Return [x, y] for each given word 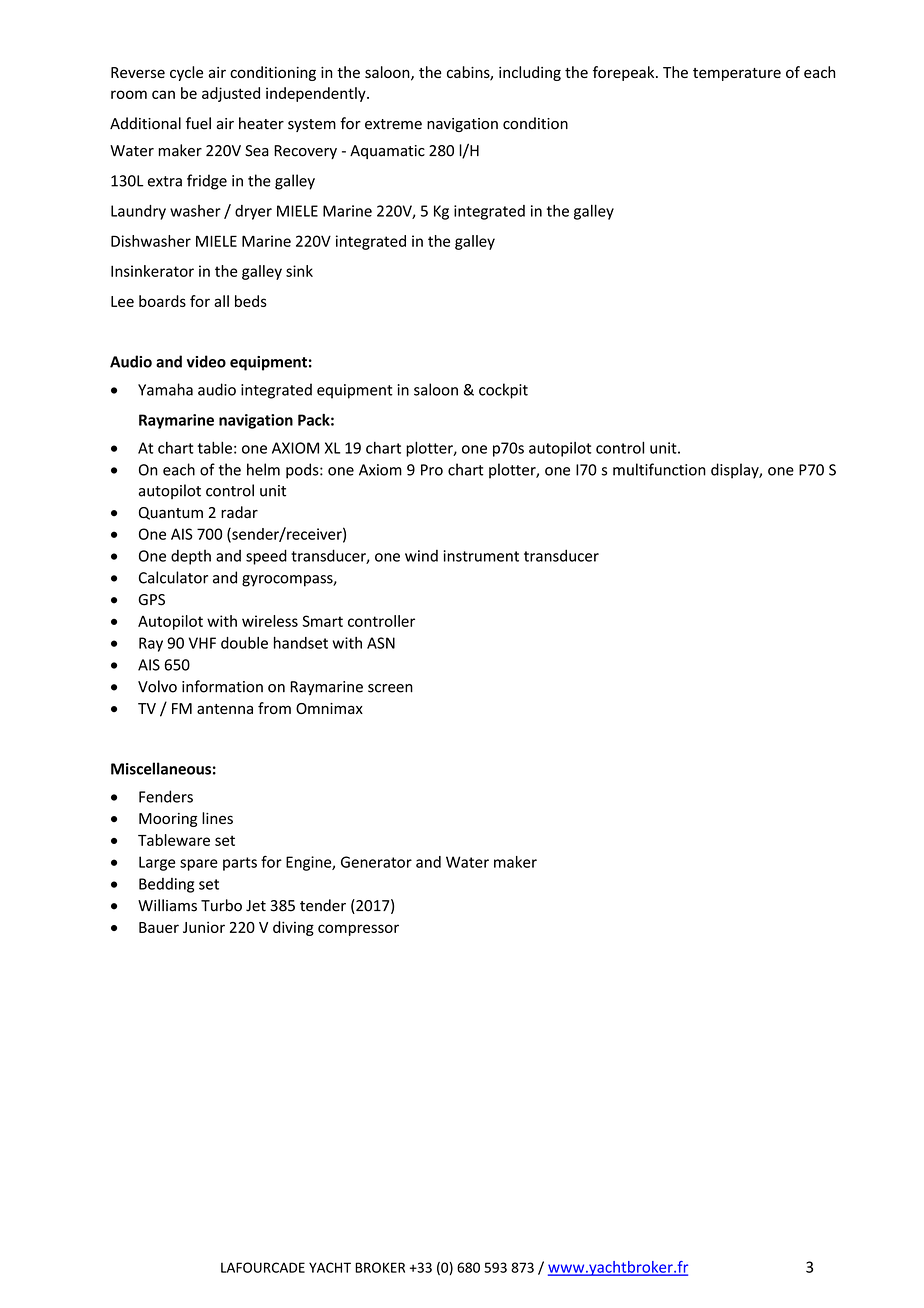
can [163, 94]
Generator [376, 862]
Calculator [173, 577]
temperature [737, 74]
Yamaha [165, 389]
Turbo [221, 905]
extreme [393, 124]
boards [162, 301]
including [530, 73]
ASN [381, 643]
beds [251, 301]
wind [421, 556]
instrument [481, 556]
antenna [225, 709]
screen [390, 688]
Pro [432, 470]
